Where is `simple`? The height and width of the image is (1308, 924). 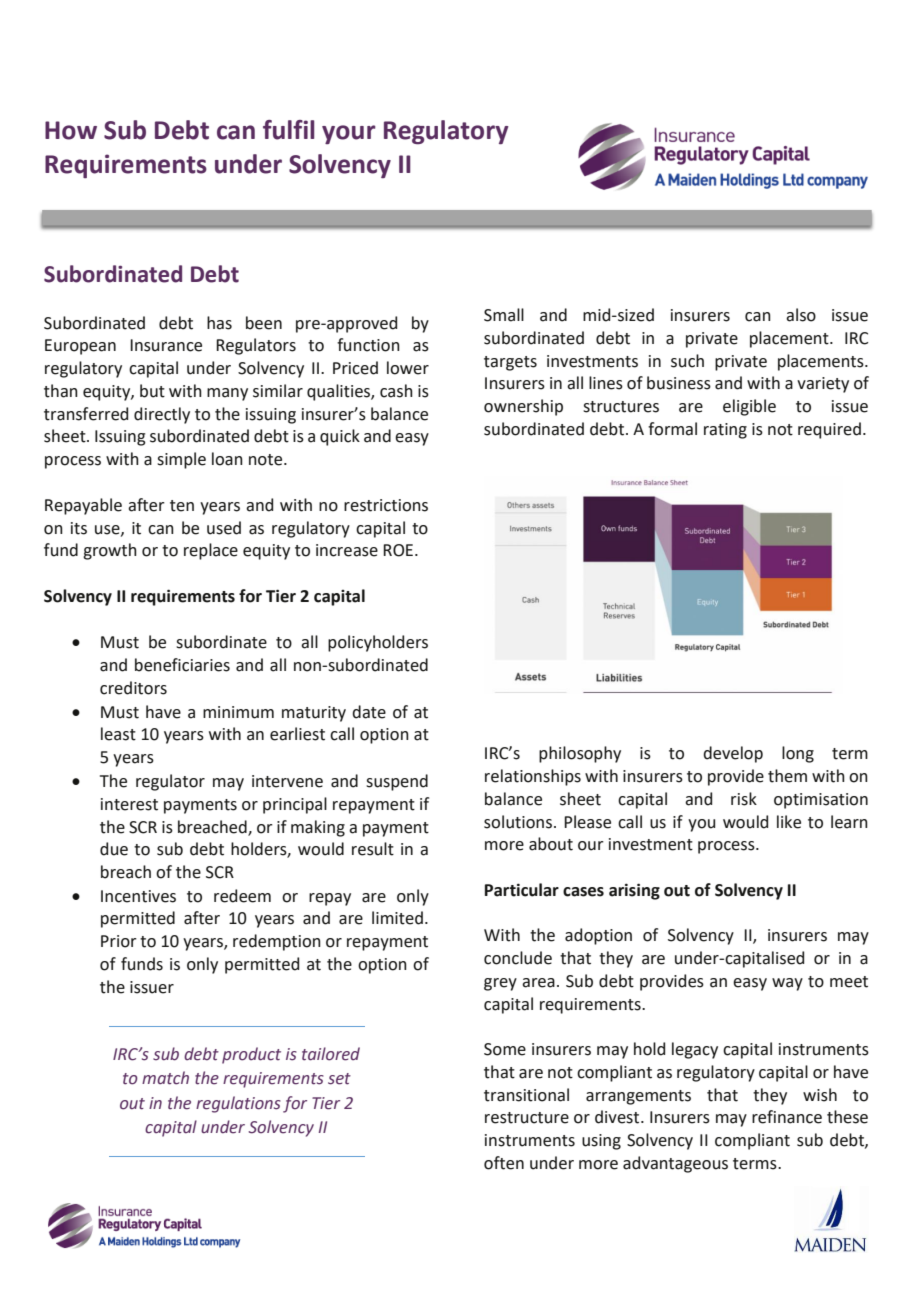 simple is located at coordinates (181, 460).
